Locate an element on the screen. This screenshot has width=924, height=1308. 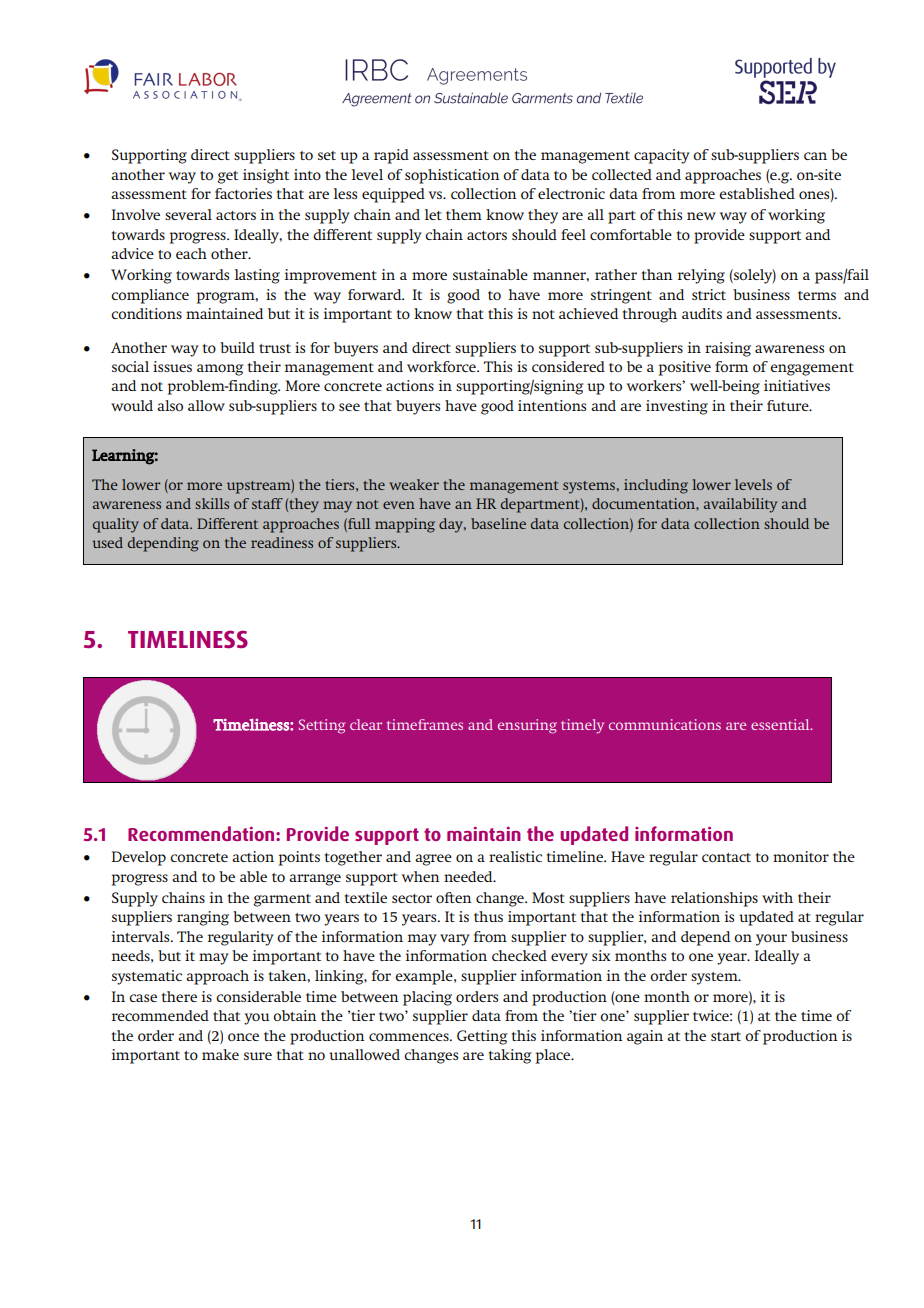
several is located at coordinates (188, 214).
